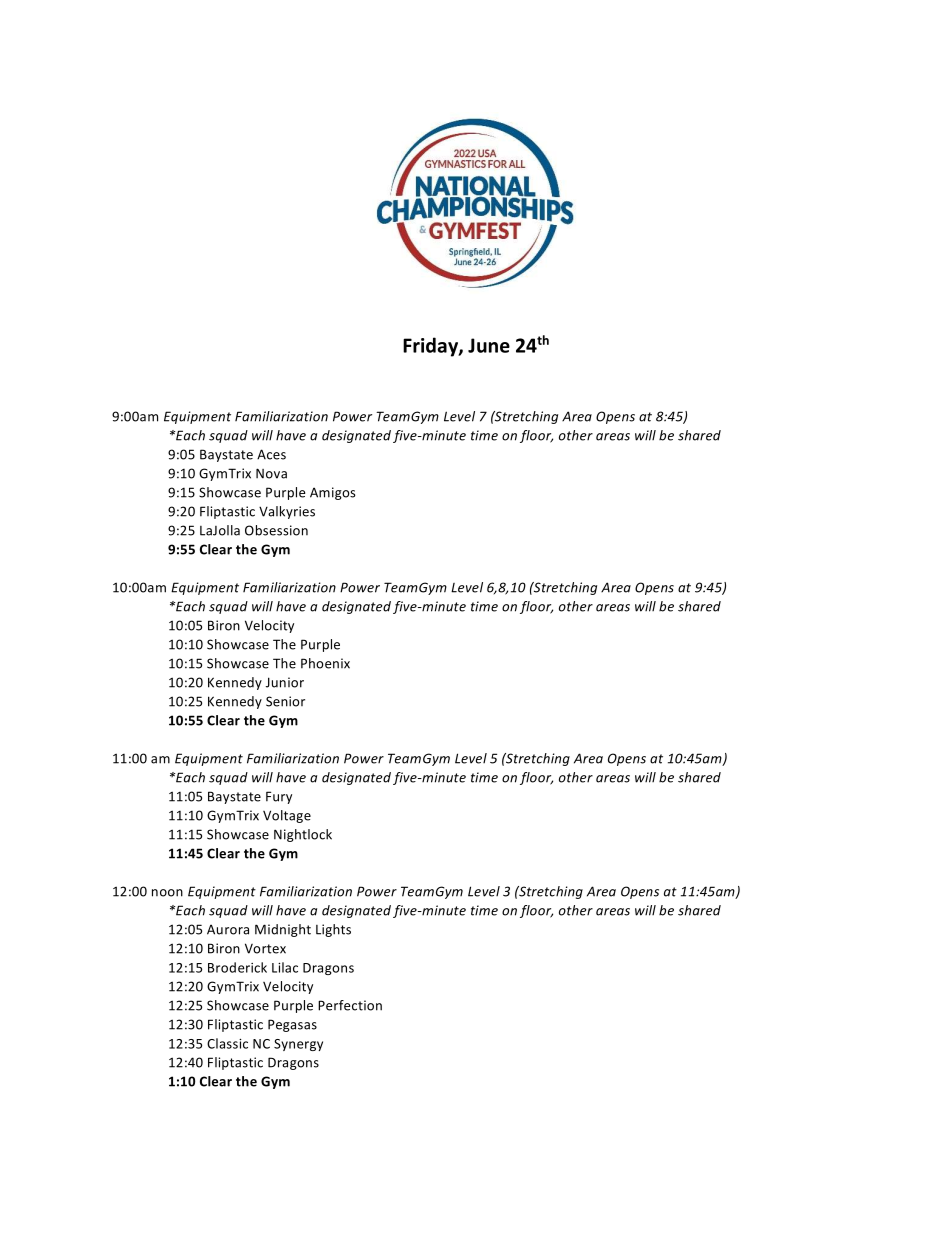  What do you see at coordinates (276, 530) in the screenshot?
I see `Obsession` at bounding box center [276, 530].
